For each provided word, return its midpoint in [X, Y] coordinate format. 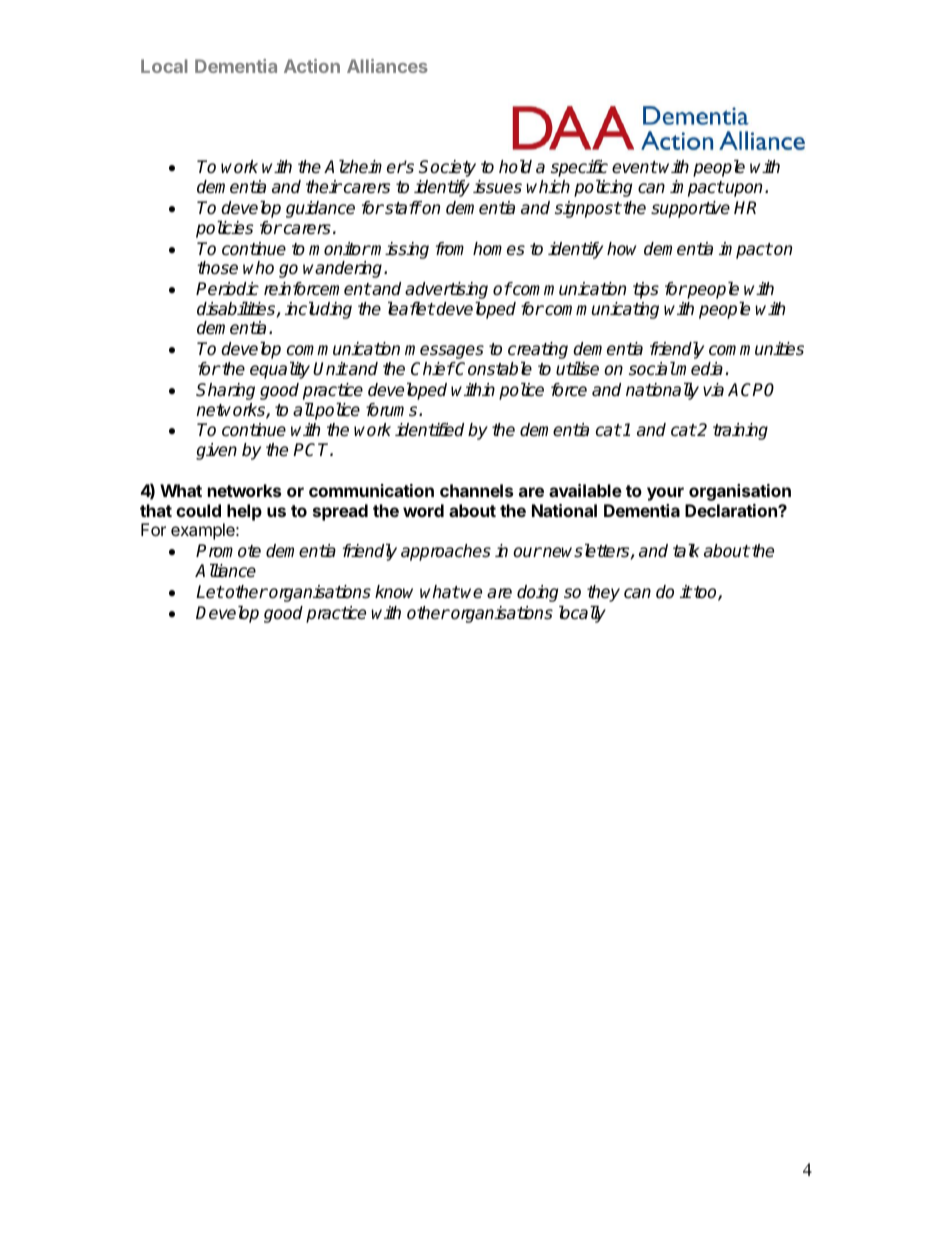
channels [476, 490]
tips [646, 290]
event [635, 167]
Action [312, 66]
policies [224, 229]
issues [497, 187]
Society [447, 168]
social [652, 369]
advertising [446, 292]
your [665, 494]
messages [444, 352]
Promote [228, 551]
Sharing [225, 391]
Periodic [227, 289]
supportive [690, 209]
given [216, 451]
